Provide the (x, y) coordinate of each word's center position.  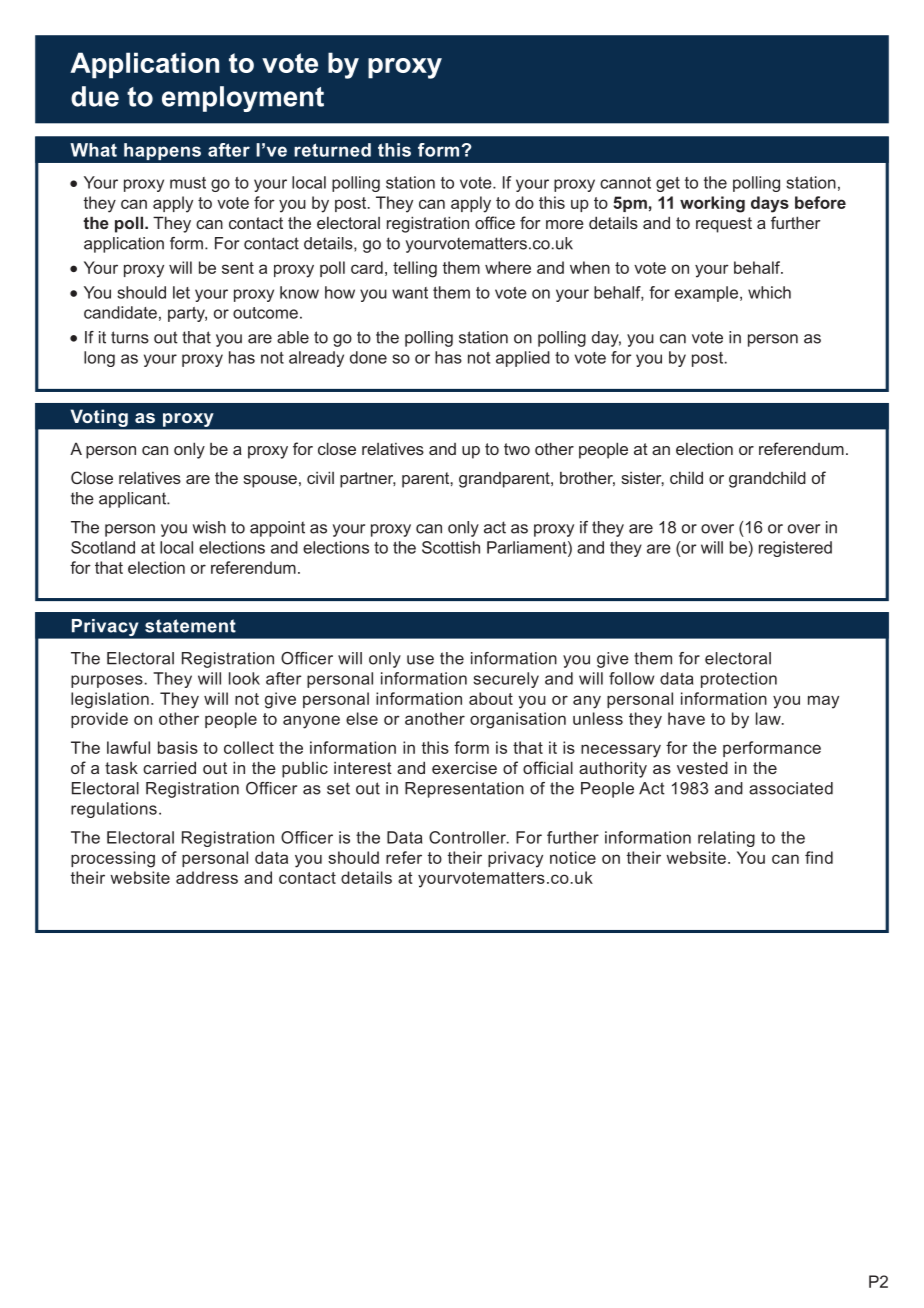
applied (523, 359)
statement (190, 626)
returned (332, 150)
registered (795, 549)
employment (243, 99)
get (668, 184)
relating (726, 839)
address (207, 877)
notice (573, 857)
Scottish (451, 547)
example (706, 294)
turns (130, 337)
